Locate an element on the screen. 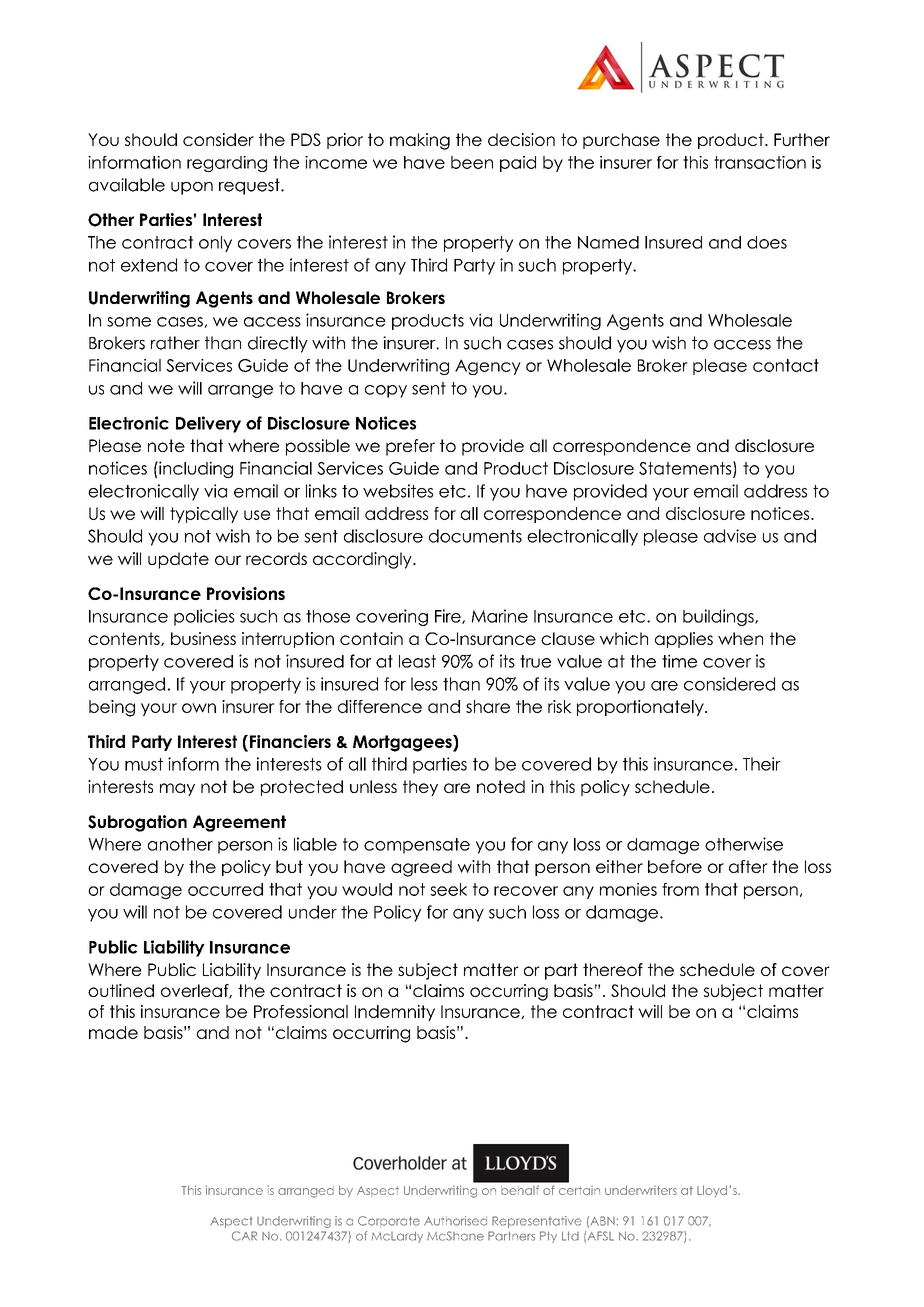  prefer is located at coordinates (410, 447).
